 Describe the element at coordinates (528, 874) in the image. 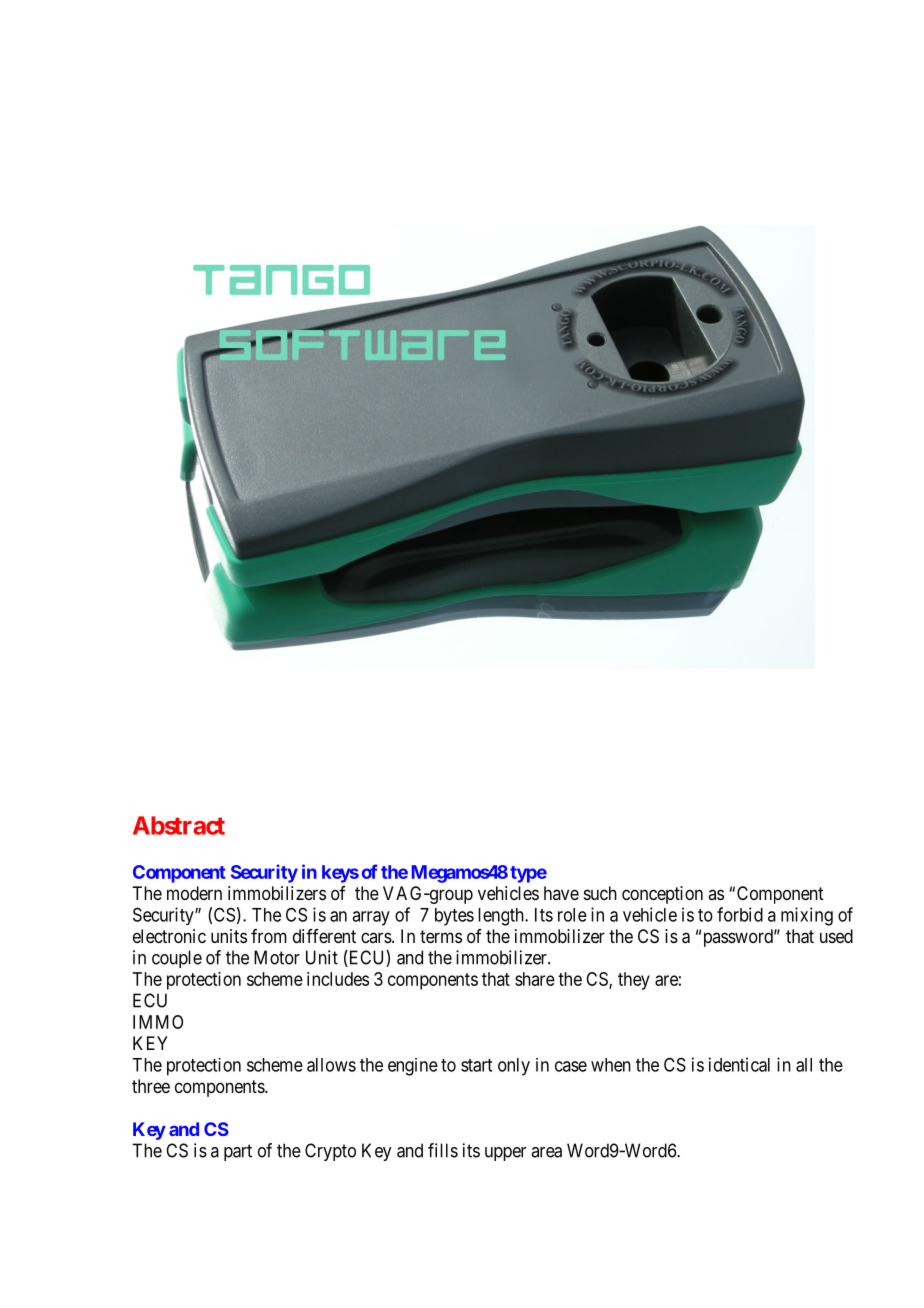

I see `type` at that location.
